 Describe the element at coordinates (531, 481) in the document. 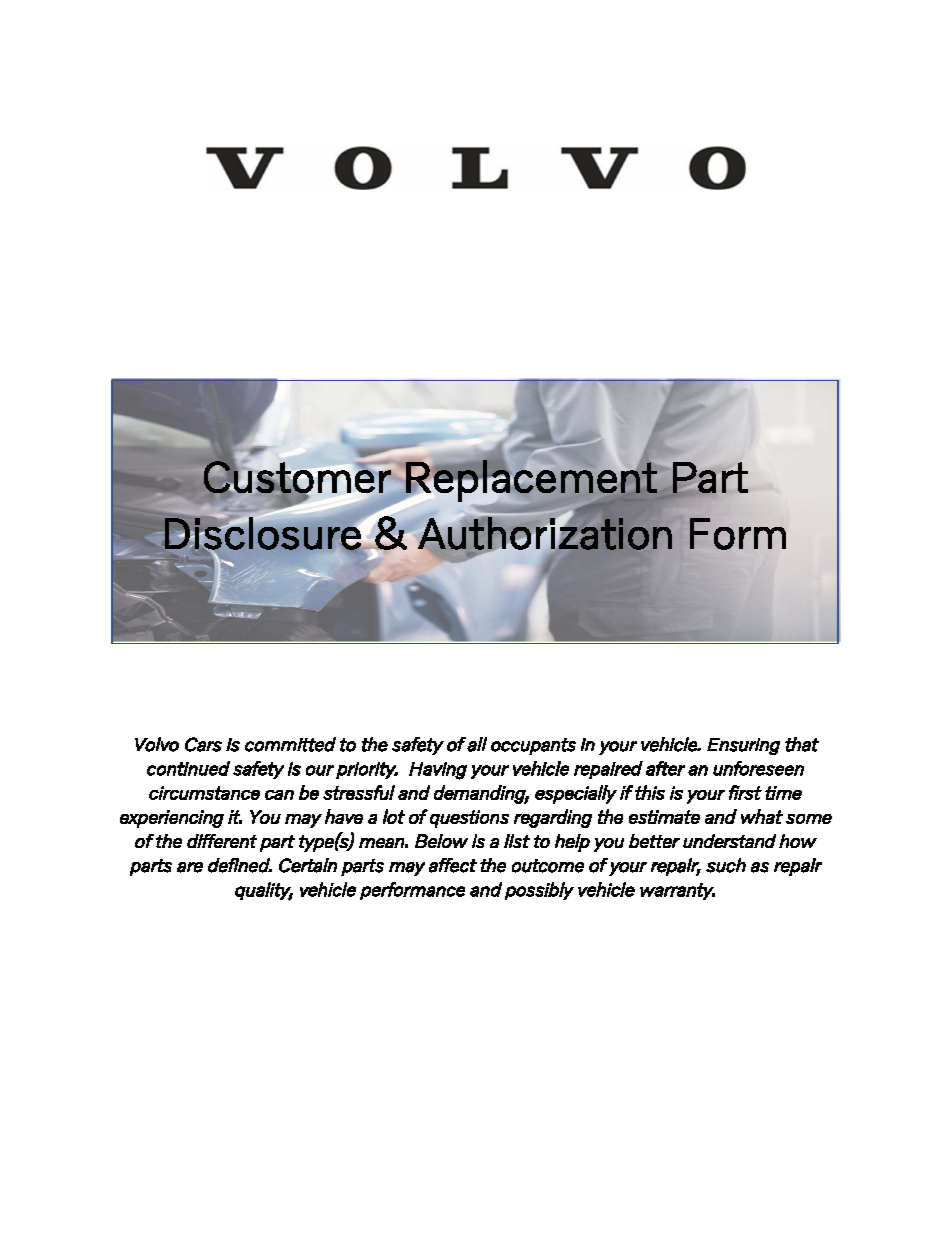

I see `Replacement` at that location.
